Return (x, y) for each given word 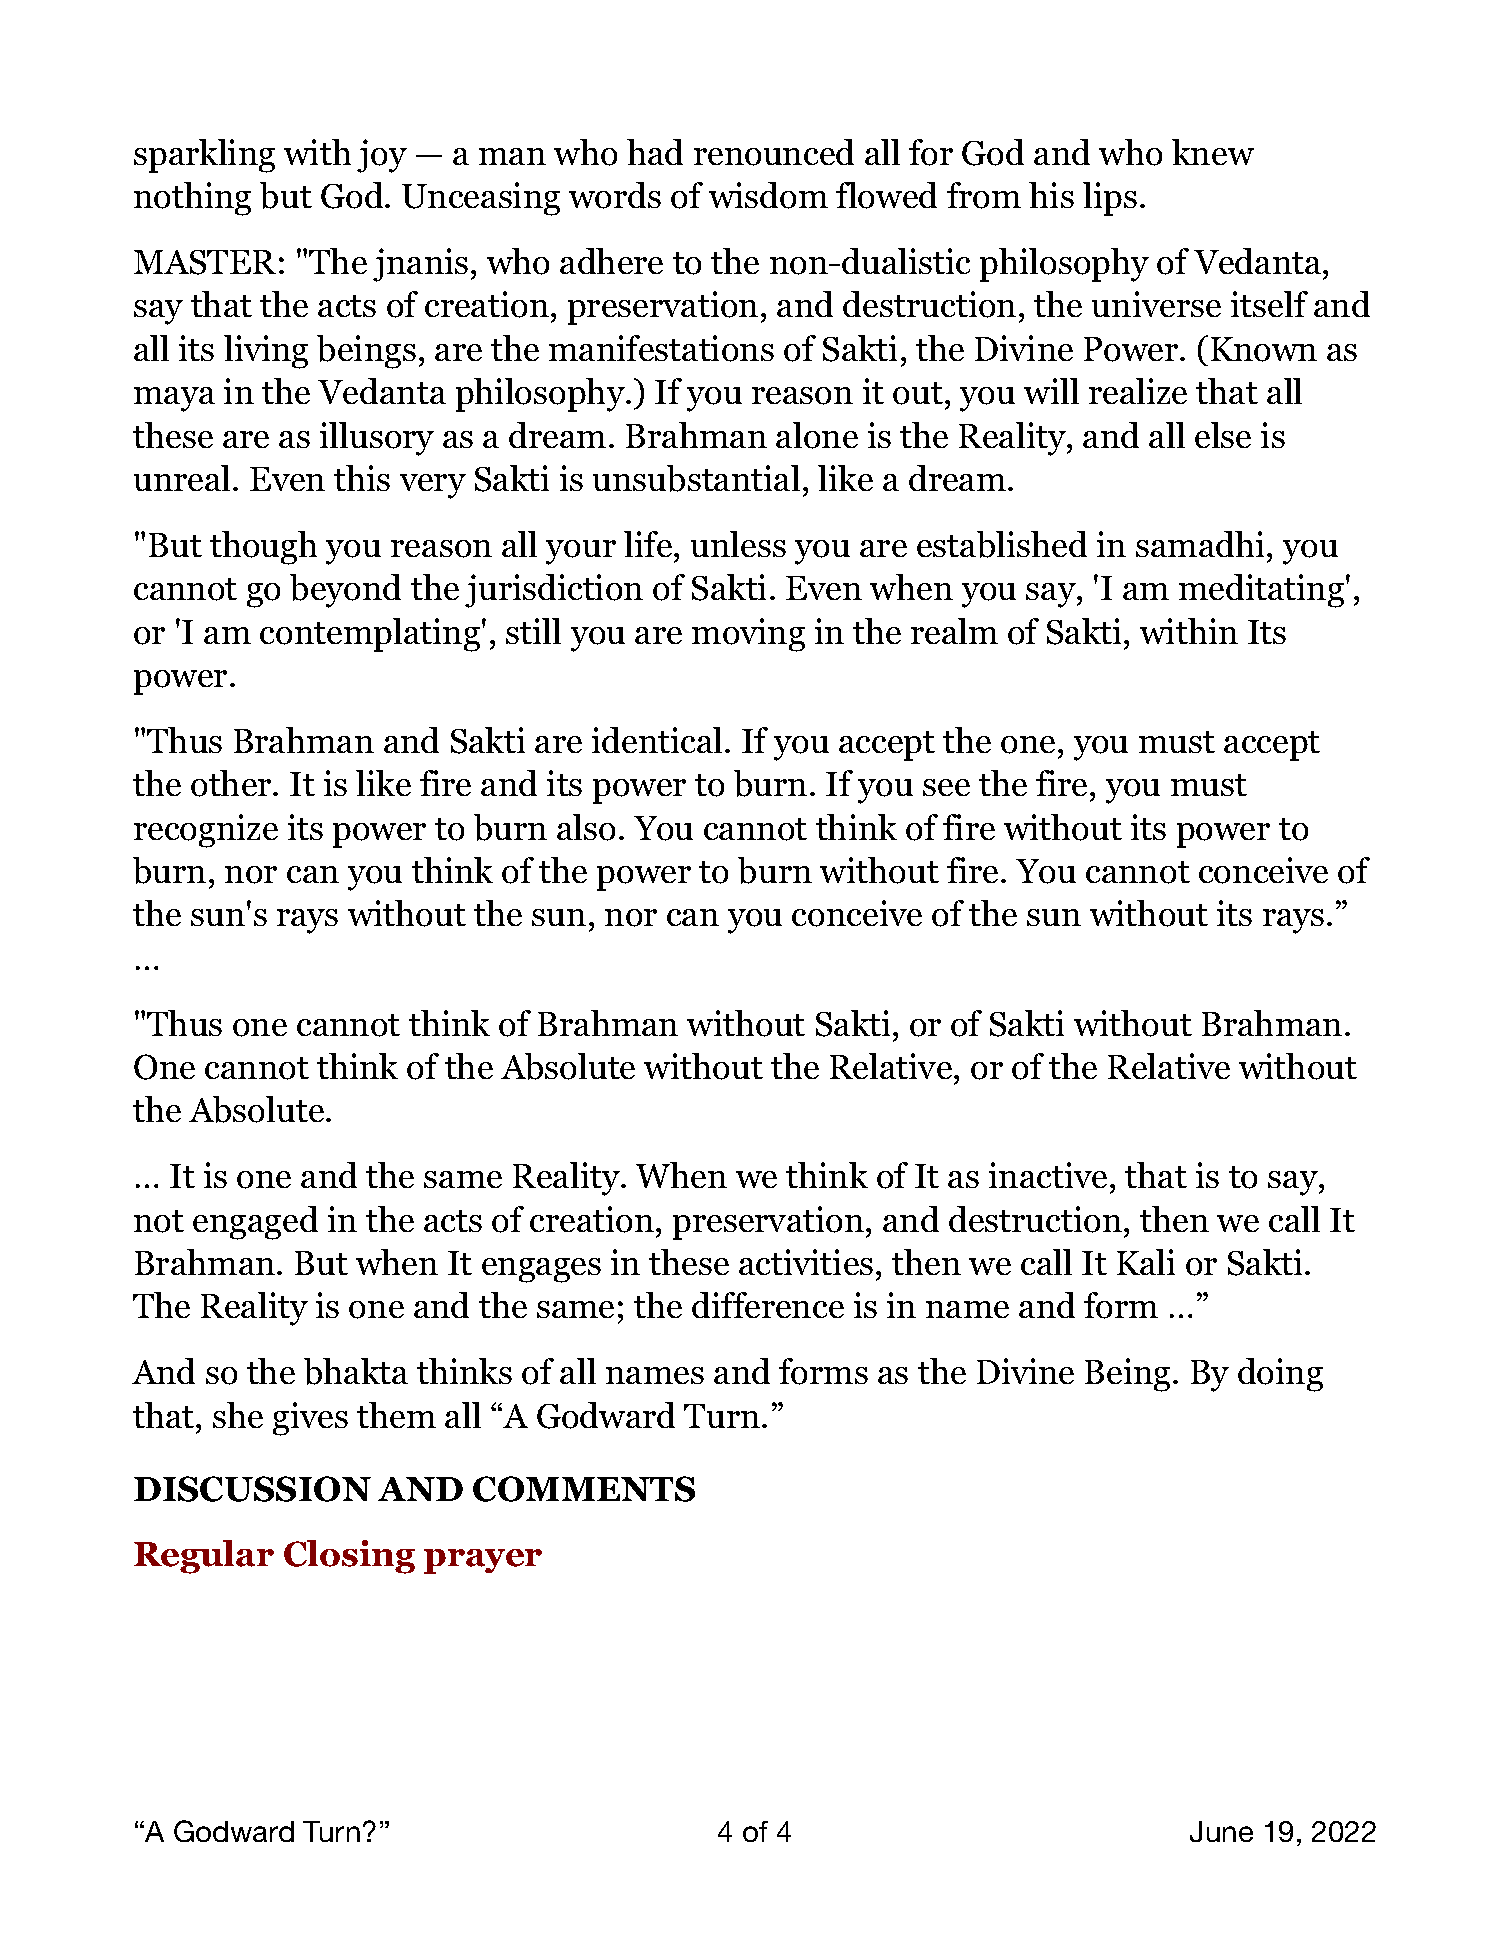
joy (382, 156)
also (586, 827)
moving (748, 635)
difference (768, 1305)
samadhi (1200, 544)
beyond (345, 591)
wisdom (768, 195)
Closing (349, 1557)
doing (1280, 1375)
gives (310, 1419)
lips (1110, 199)
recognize (206, 831)
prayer (483, 1561)
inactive (1048, 1175)
